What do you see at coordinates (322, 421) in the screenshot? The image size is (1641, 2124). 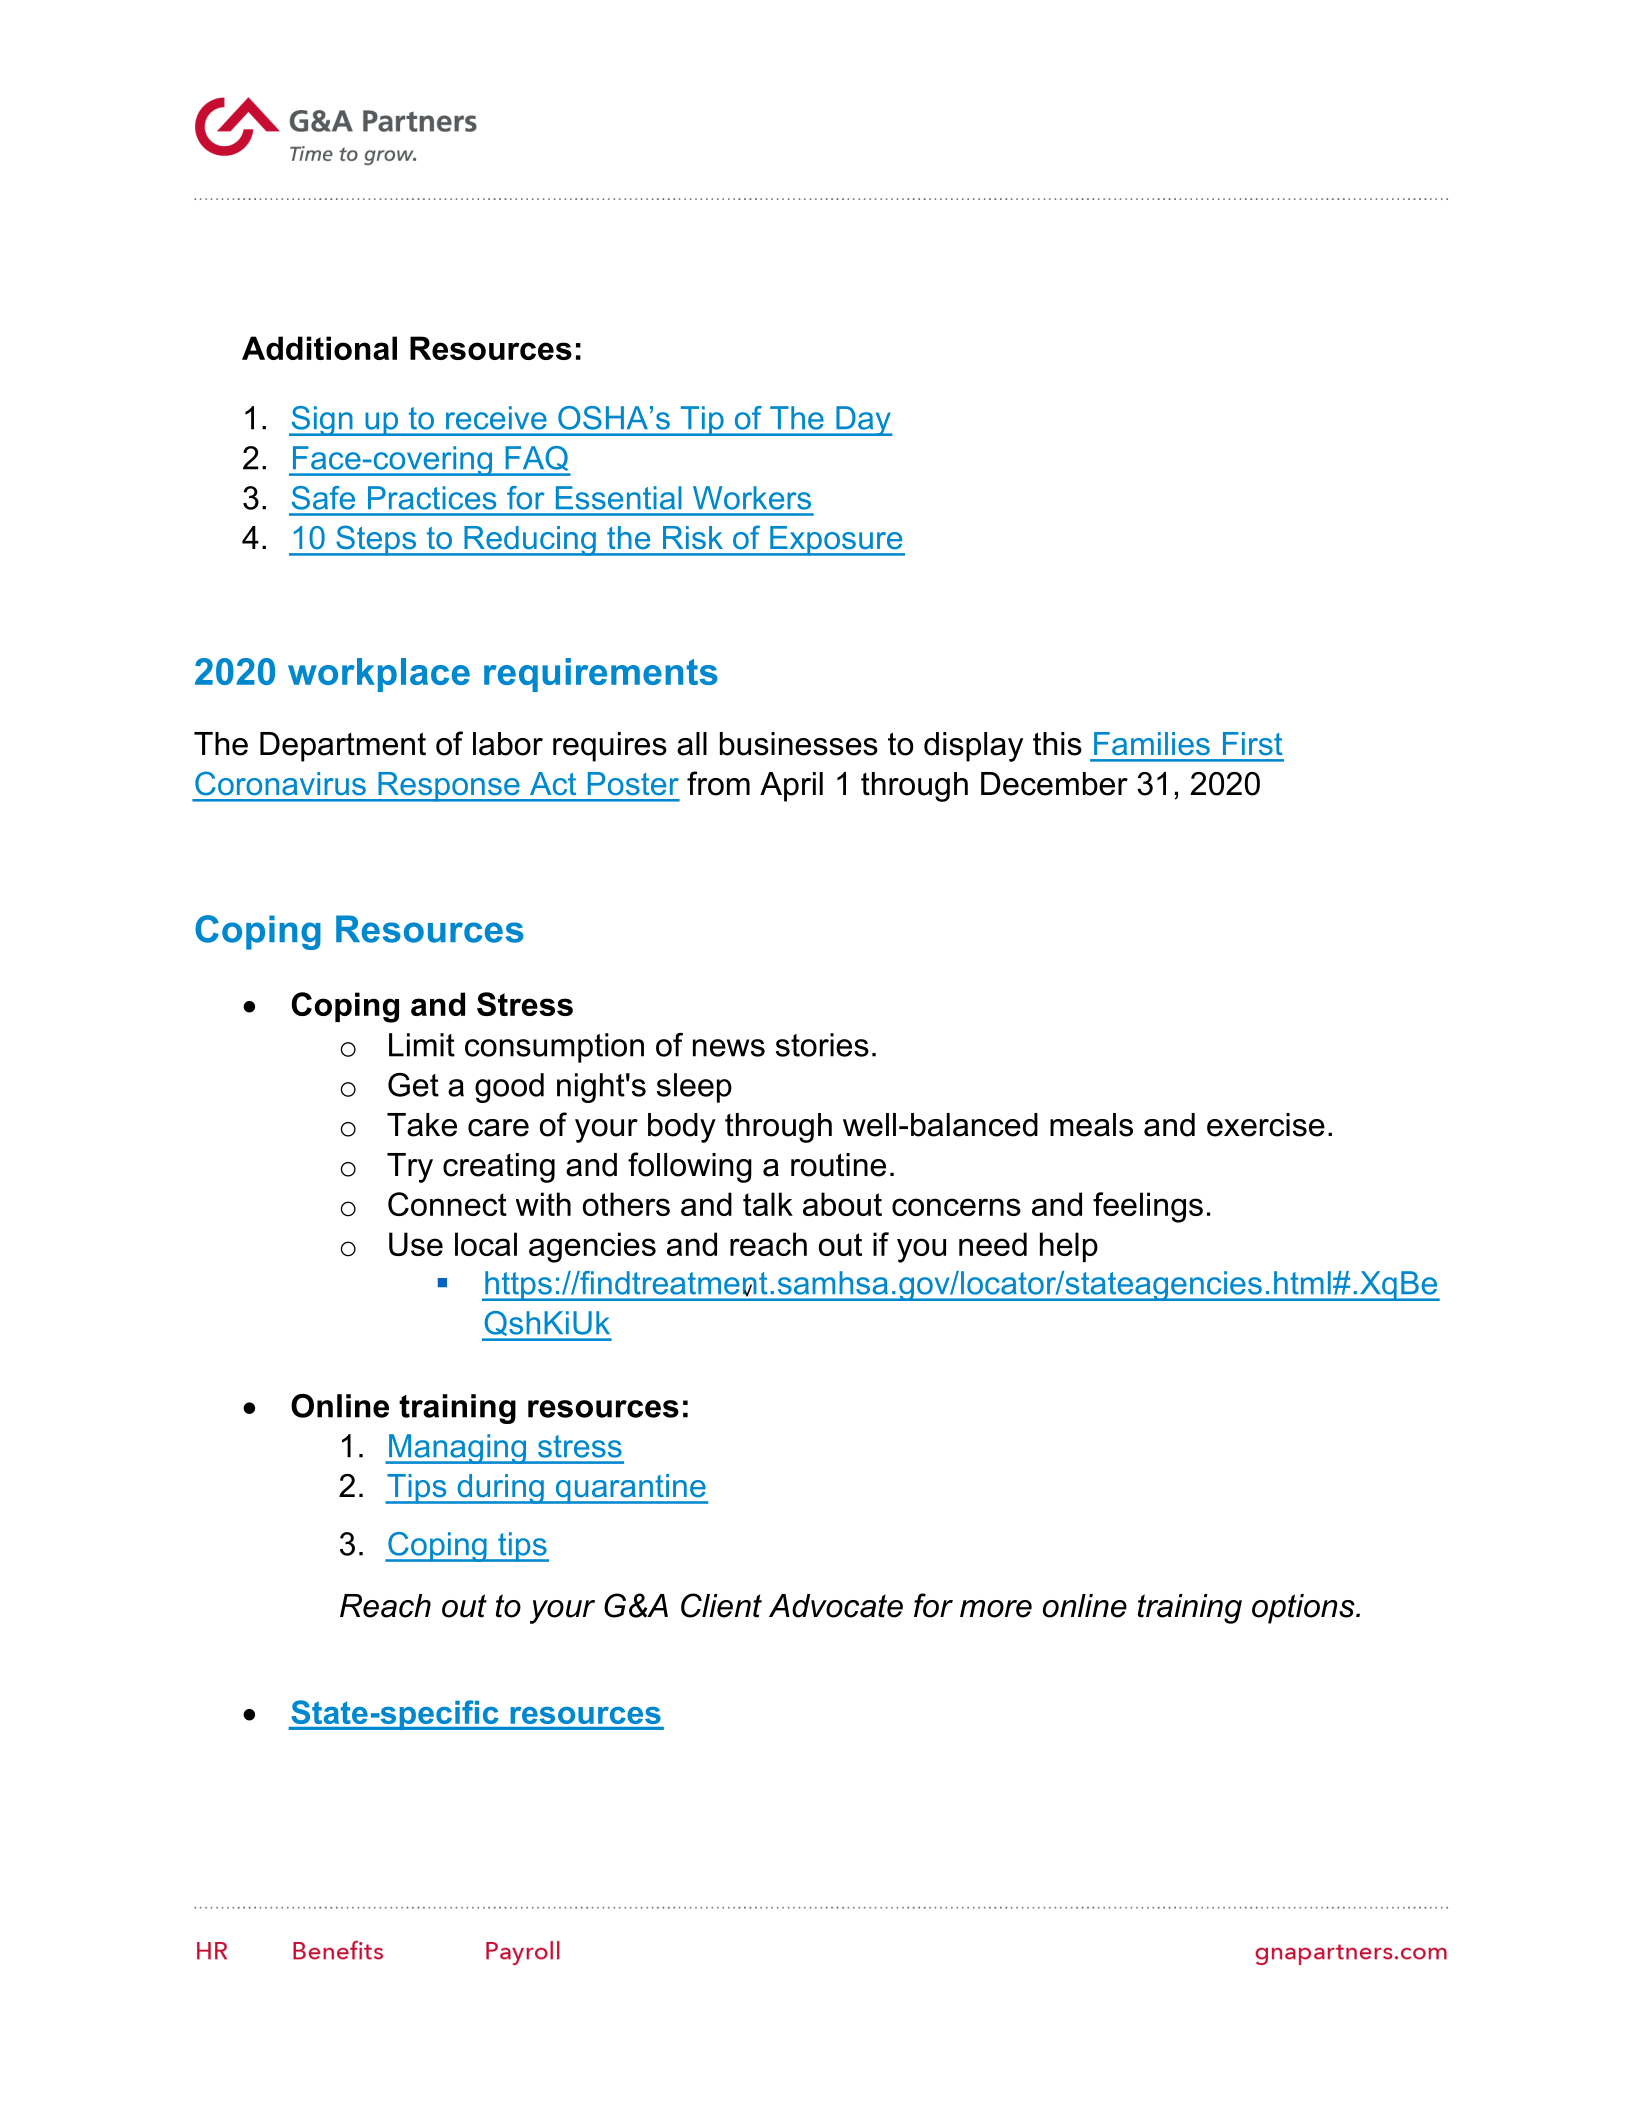 I see `Sign` at bounding box center [322, 421].
